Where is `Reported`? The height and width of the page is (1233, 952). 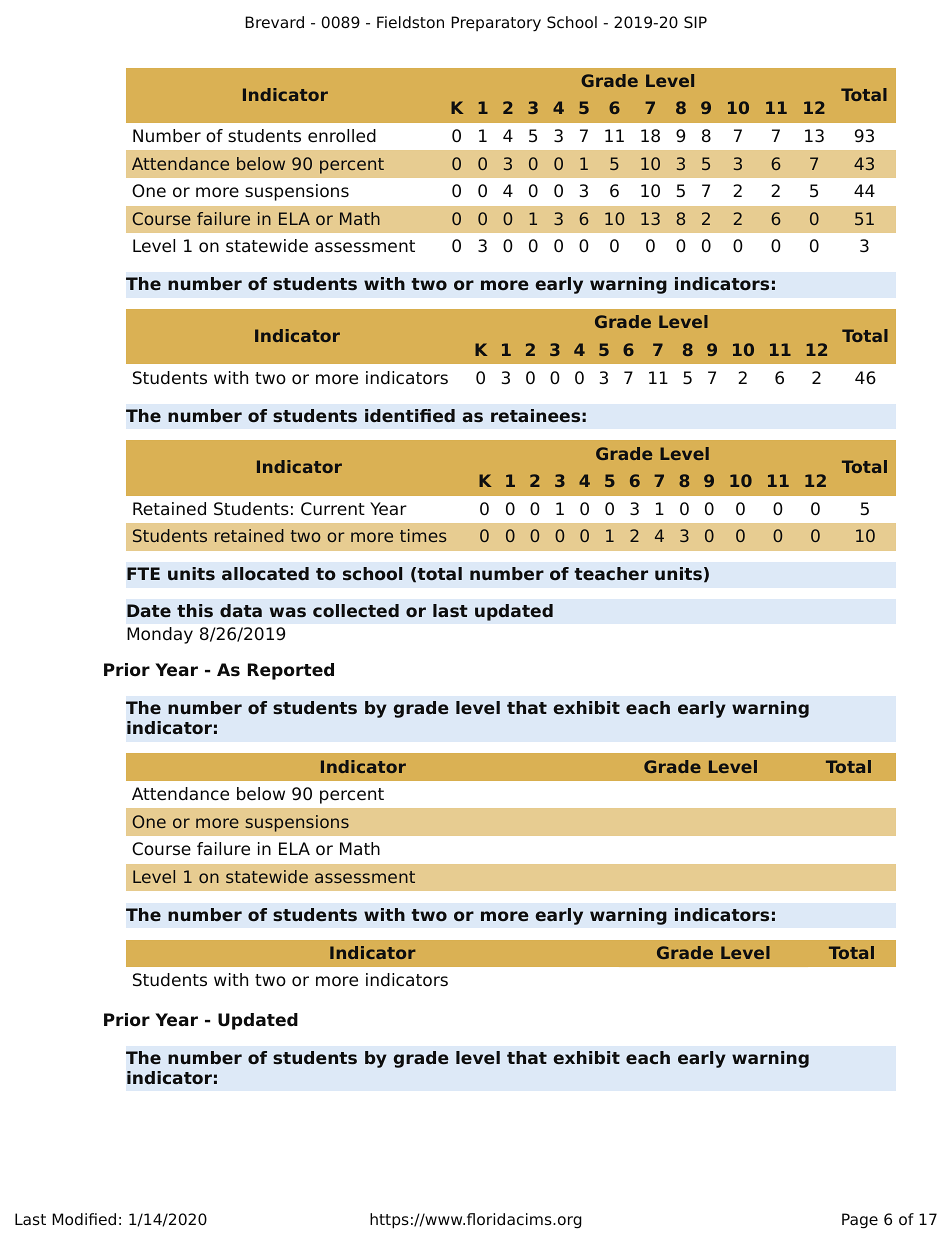
Reported is located at coordinates (291, 671).
